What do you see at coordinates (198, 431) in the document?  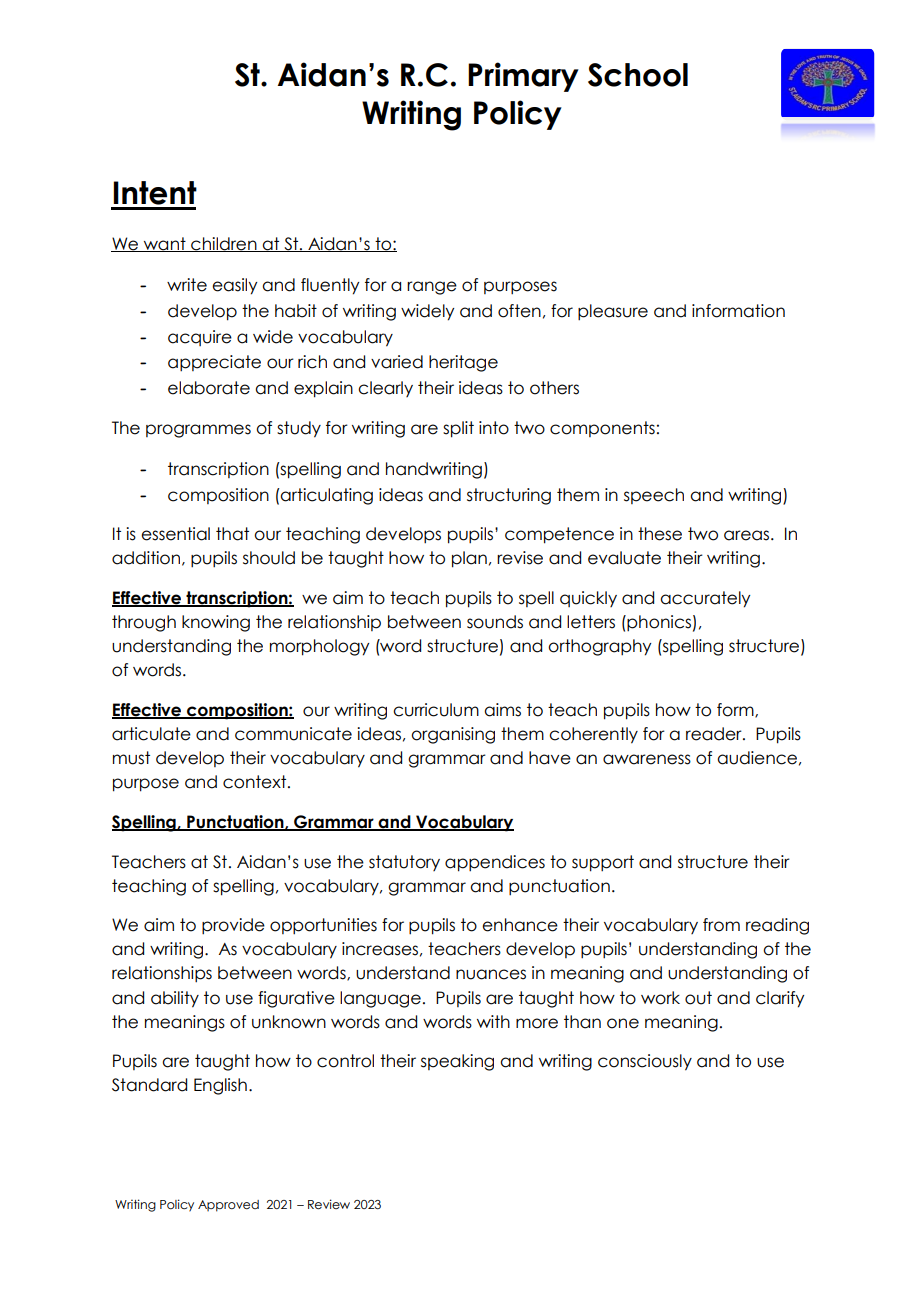 I see `programmes` at bounding box center [198, 431].
